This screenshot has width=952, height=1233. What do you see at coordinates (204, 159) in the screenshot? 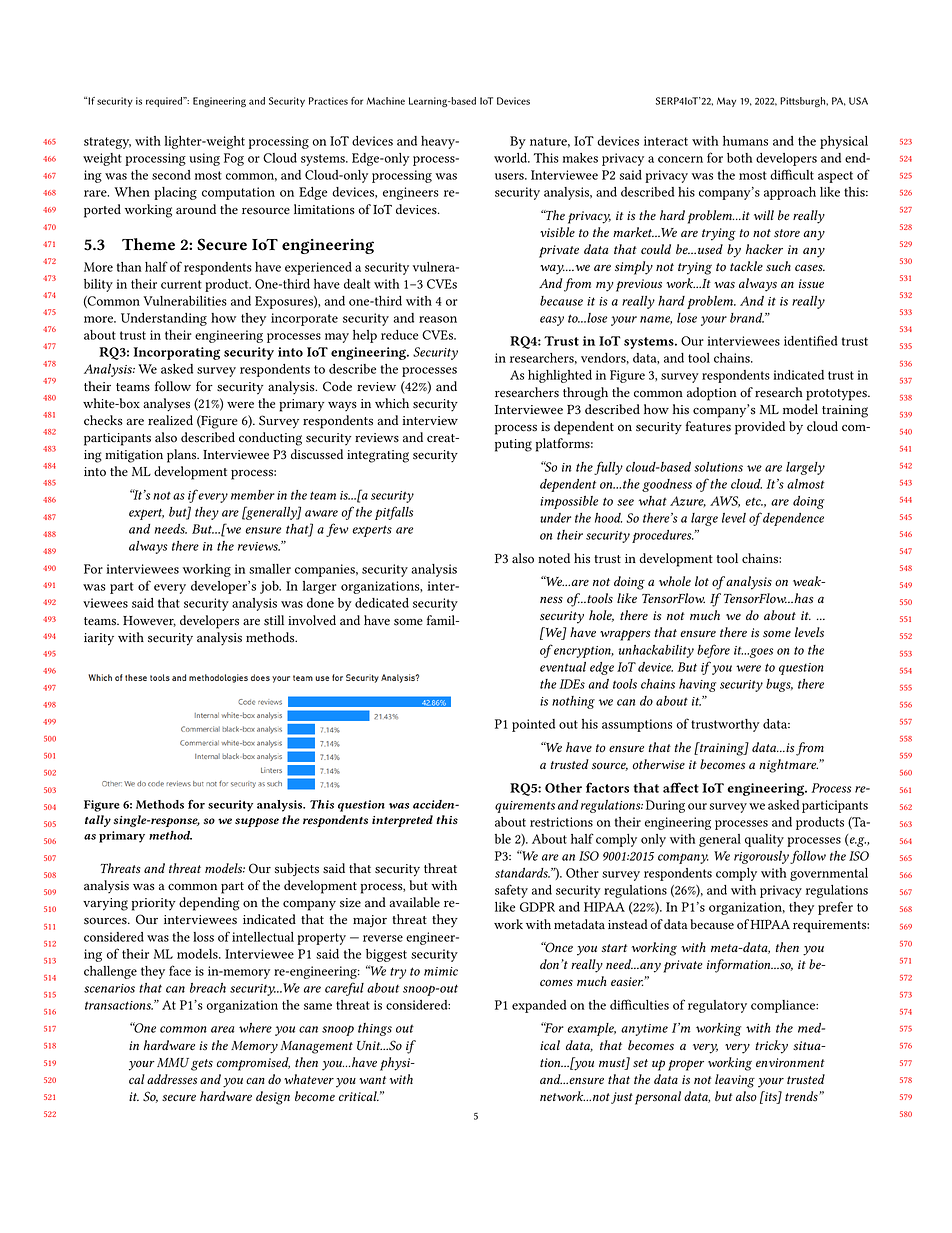
I see `using` at bounding box center [204, 159].
